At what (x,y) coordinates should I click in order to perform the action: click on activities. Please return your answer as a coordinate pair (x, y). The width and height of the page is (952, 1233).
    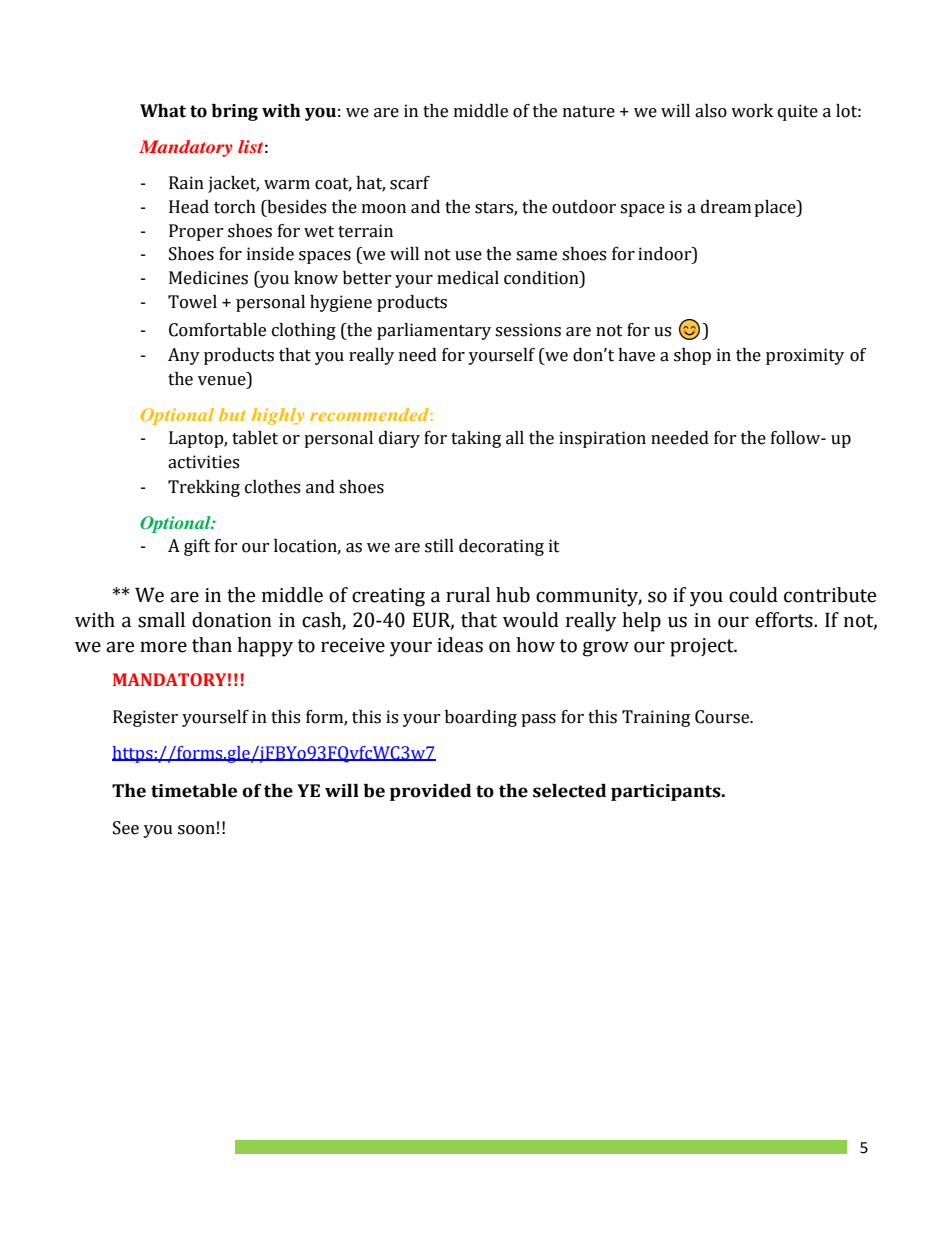
    Looking at the image, I should click on (203, 462).
